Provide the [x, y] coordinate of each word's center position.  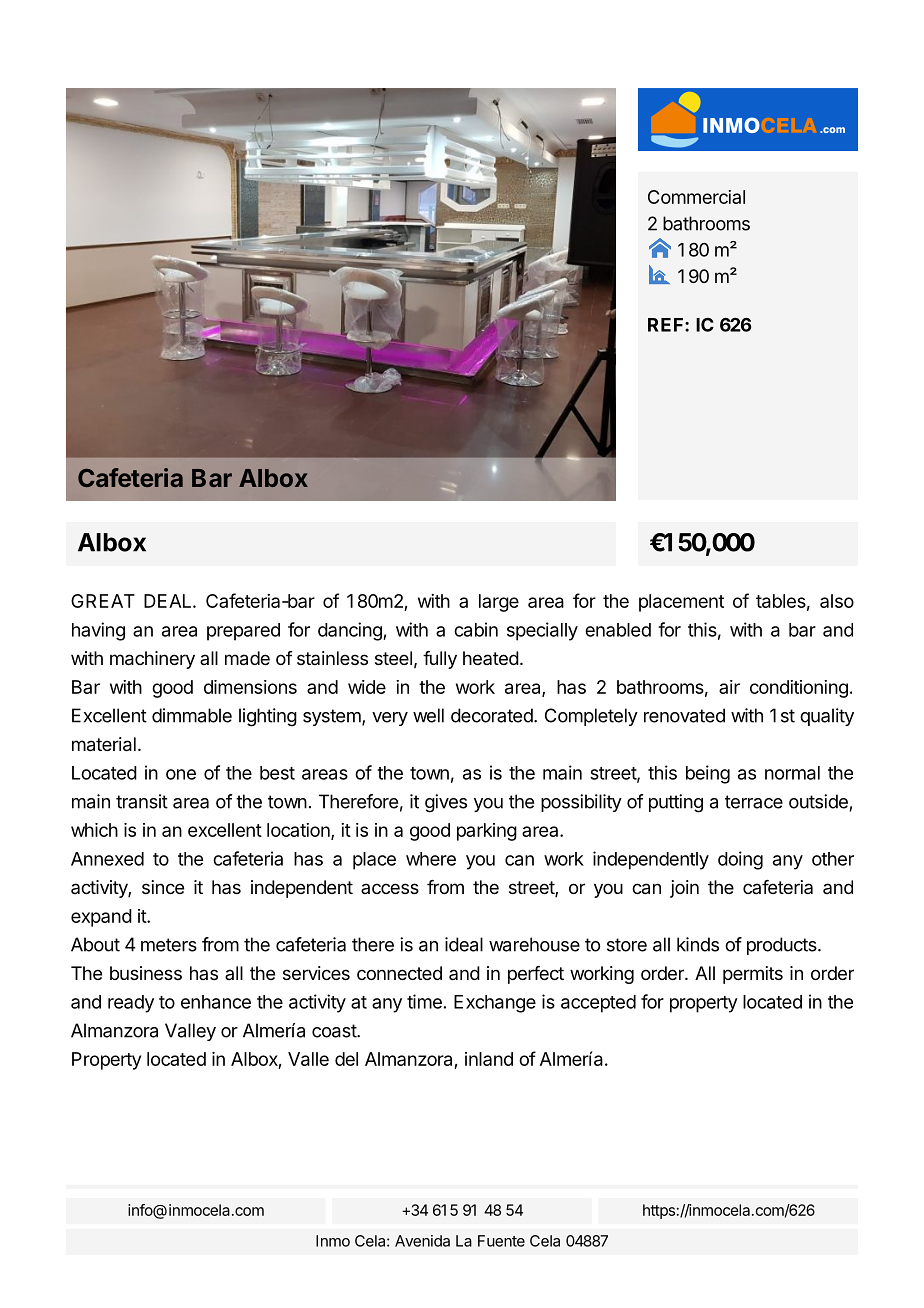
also [837, 601]
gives [446, 803]
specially [542, 631]
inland [489, 1059]
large [499, 603]
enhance [216, 1002]
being [708, 774]
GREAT [103, 601]
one [181, 774]
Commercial [696, 197]
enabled [618, 630]
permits [753, 975]
